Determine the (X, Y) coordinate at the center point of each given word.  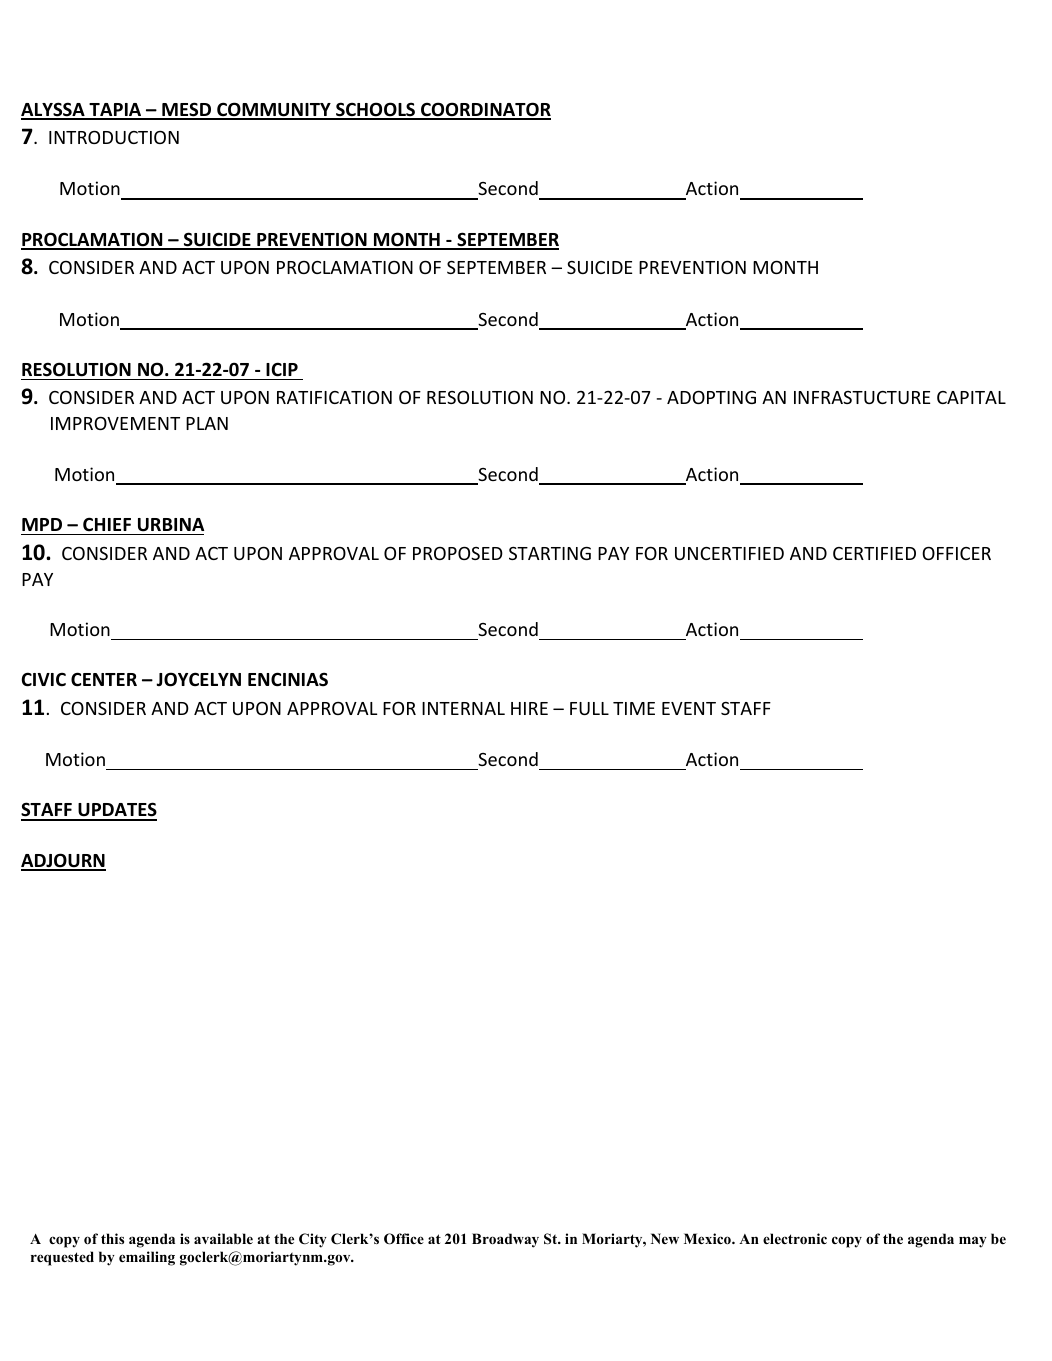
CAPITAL (971, 397)
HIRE (529, 708)
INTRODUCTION (114, 137)
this (112, 1238)
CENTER (104, 679)
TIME (634, 708)
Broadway (505, 1240)
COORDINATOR (485, 110)
